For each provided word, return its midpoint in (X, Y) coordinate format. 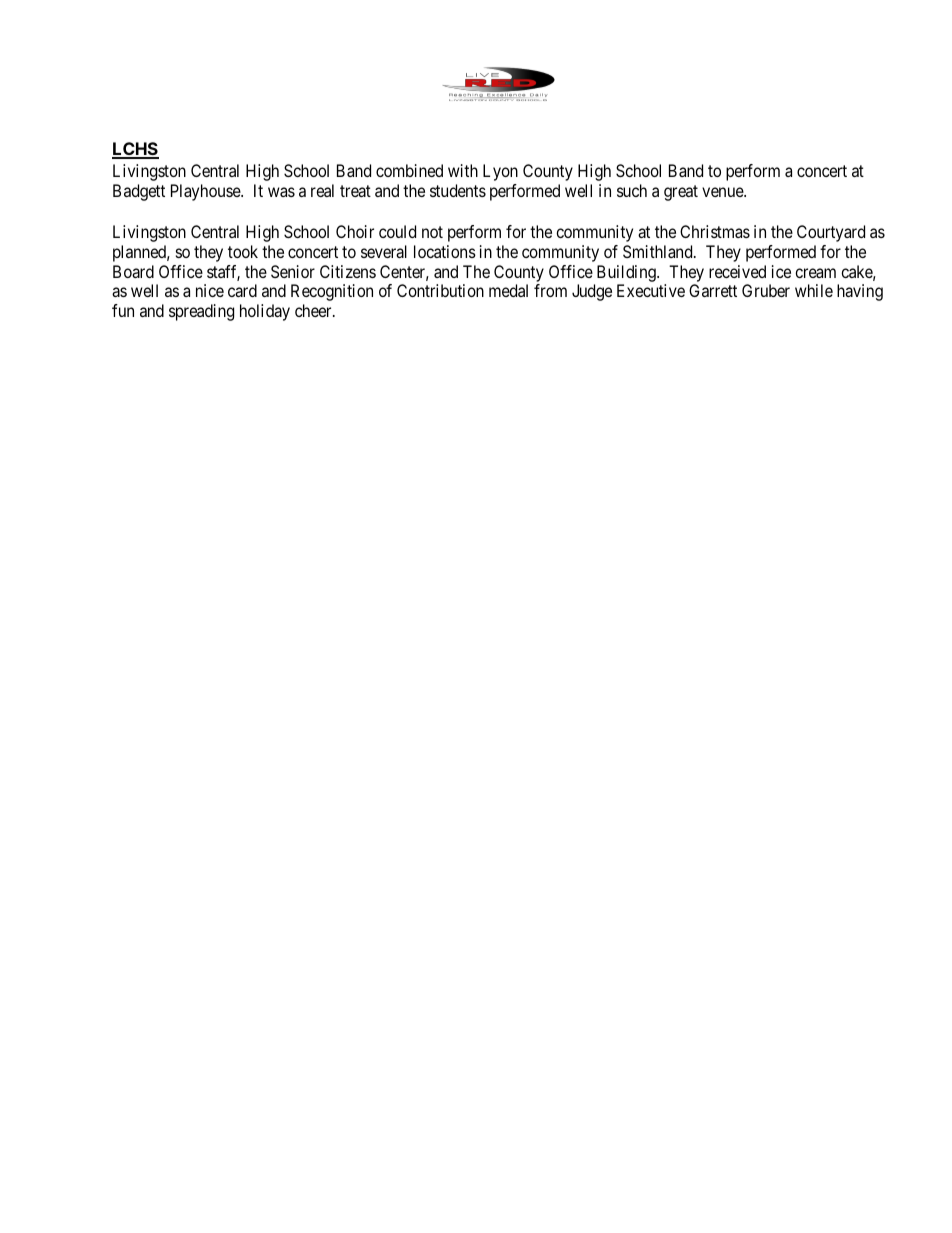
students (458, 190)
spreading (201, 312)
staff (223, 273)
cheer (314, 310)
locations (445, 251)
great (681, 193)
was (281, 192)
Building (627, 273)
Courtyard (831, 233)
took (243, 251)
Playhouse (206, 192)
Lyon (500, 172)
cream (815, 273)
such (632, 190)
